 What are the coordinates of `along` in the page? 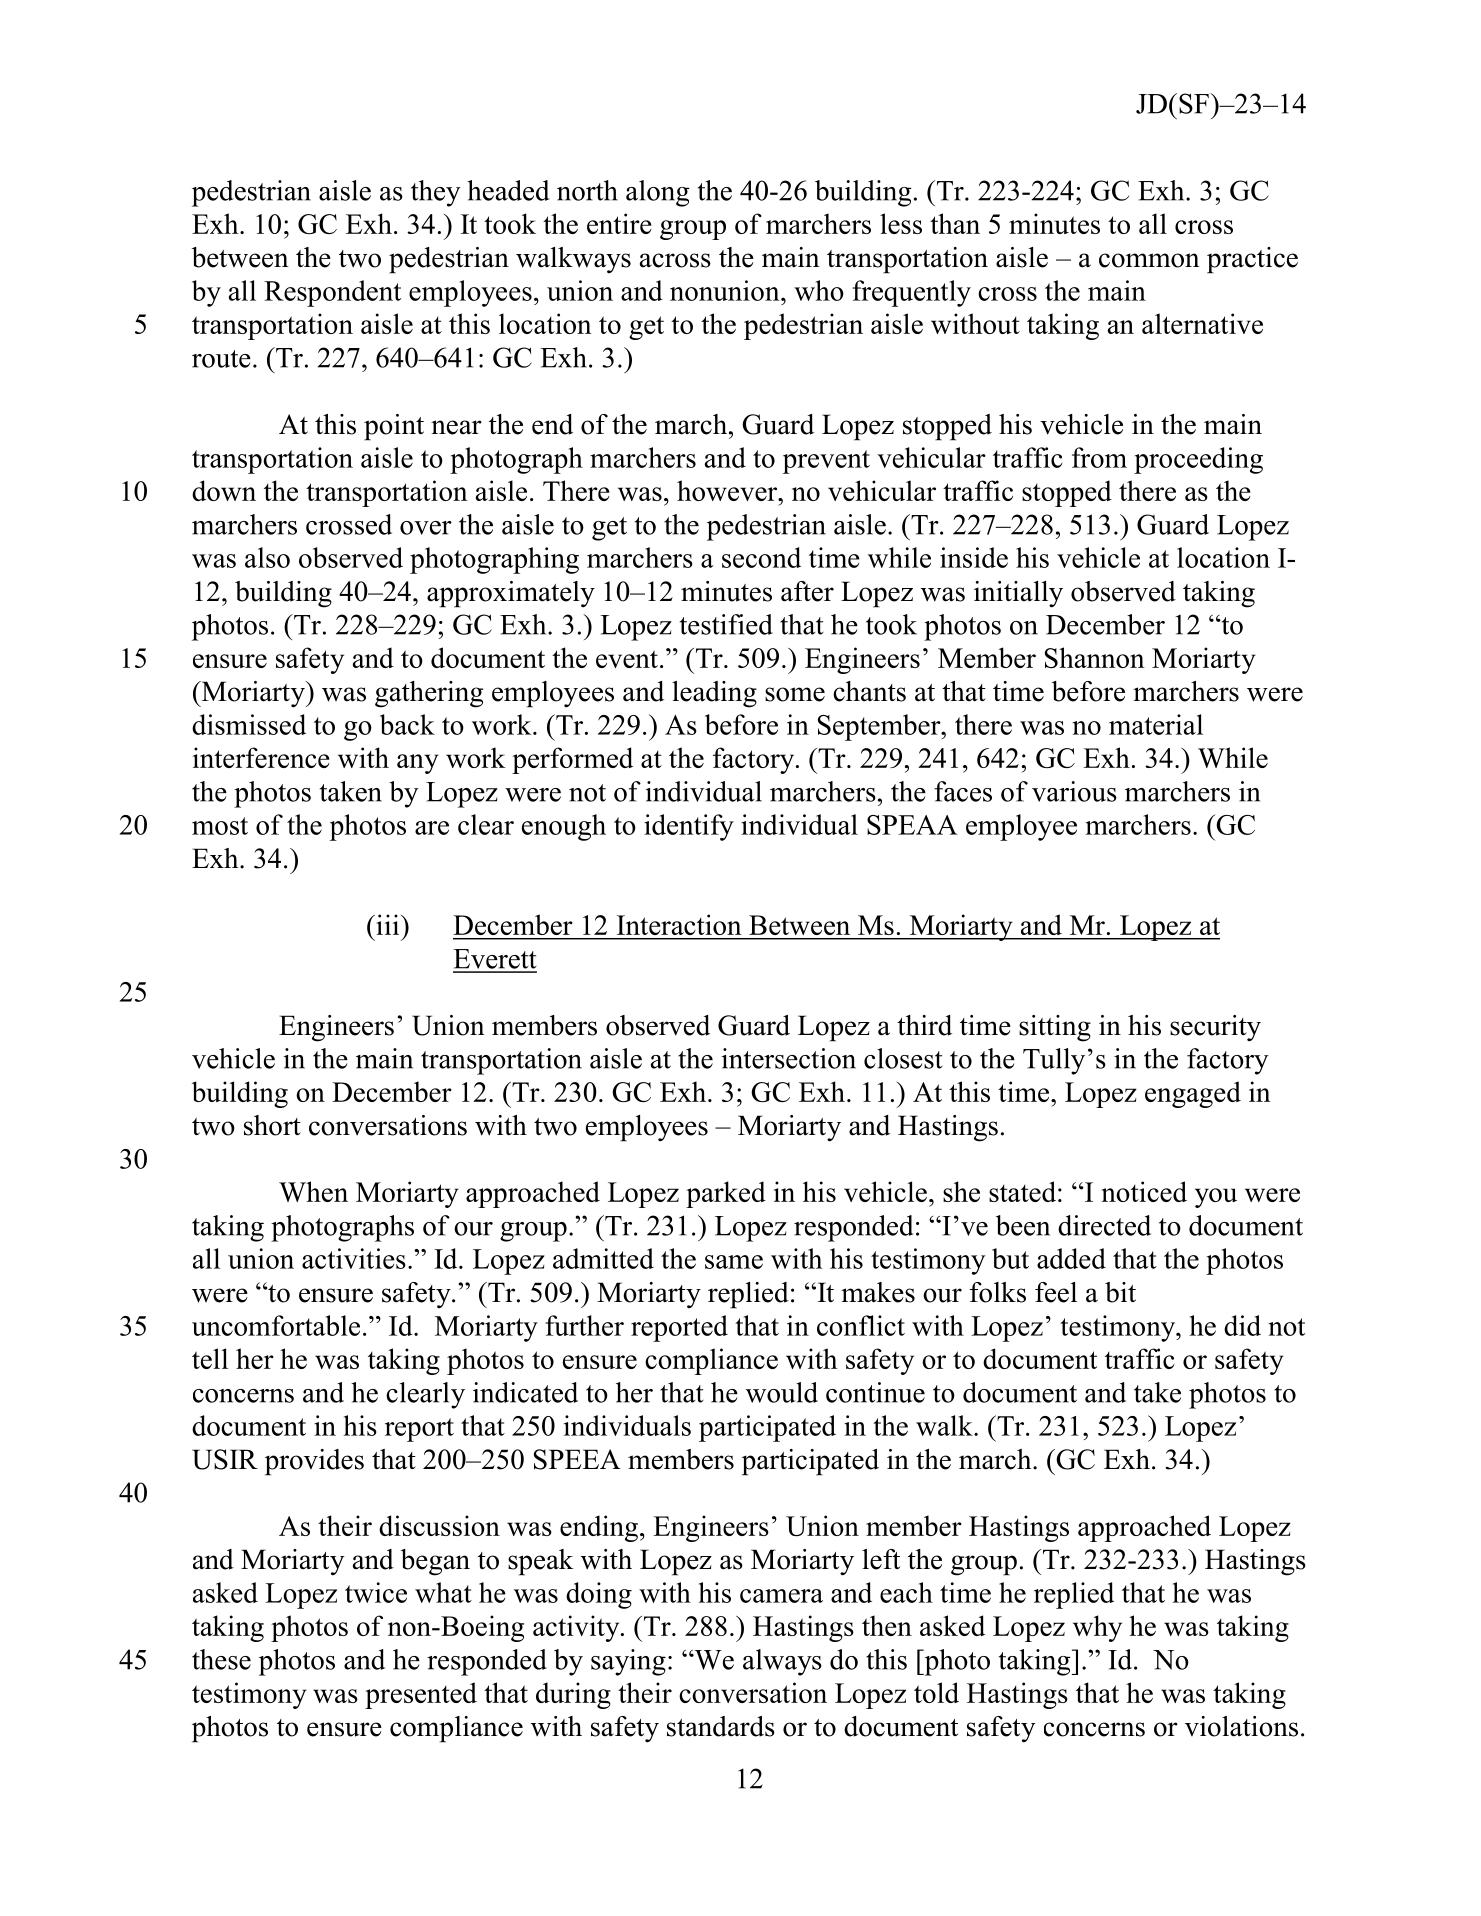 It's located at (658, 193).
